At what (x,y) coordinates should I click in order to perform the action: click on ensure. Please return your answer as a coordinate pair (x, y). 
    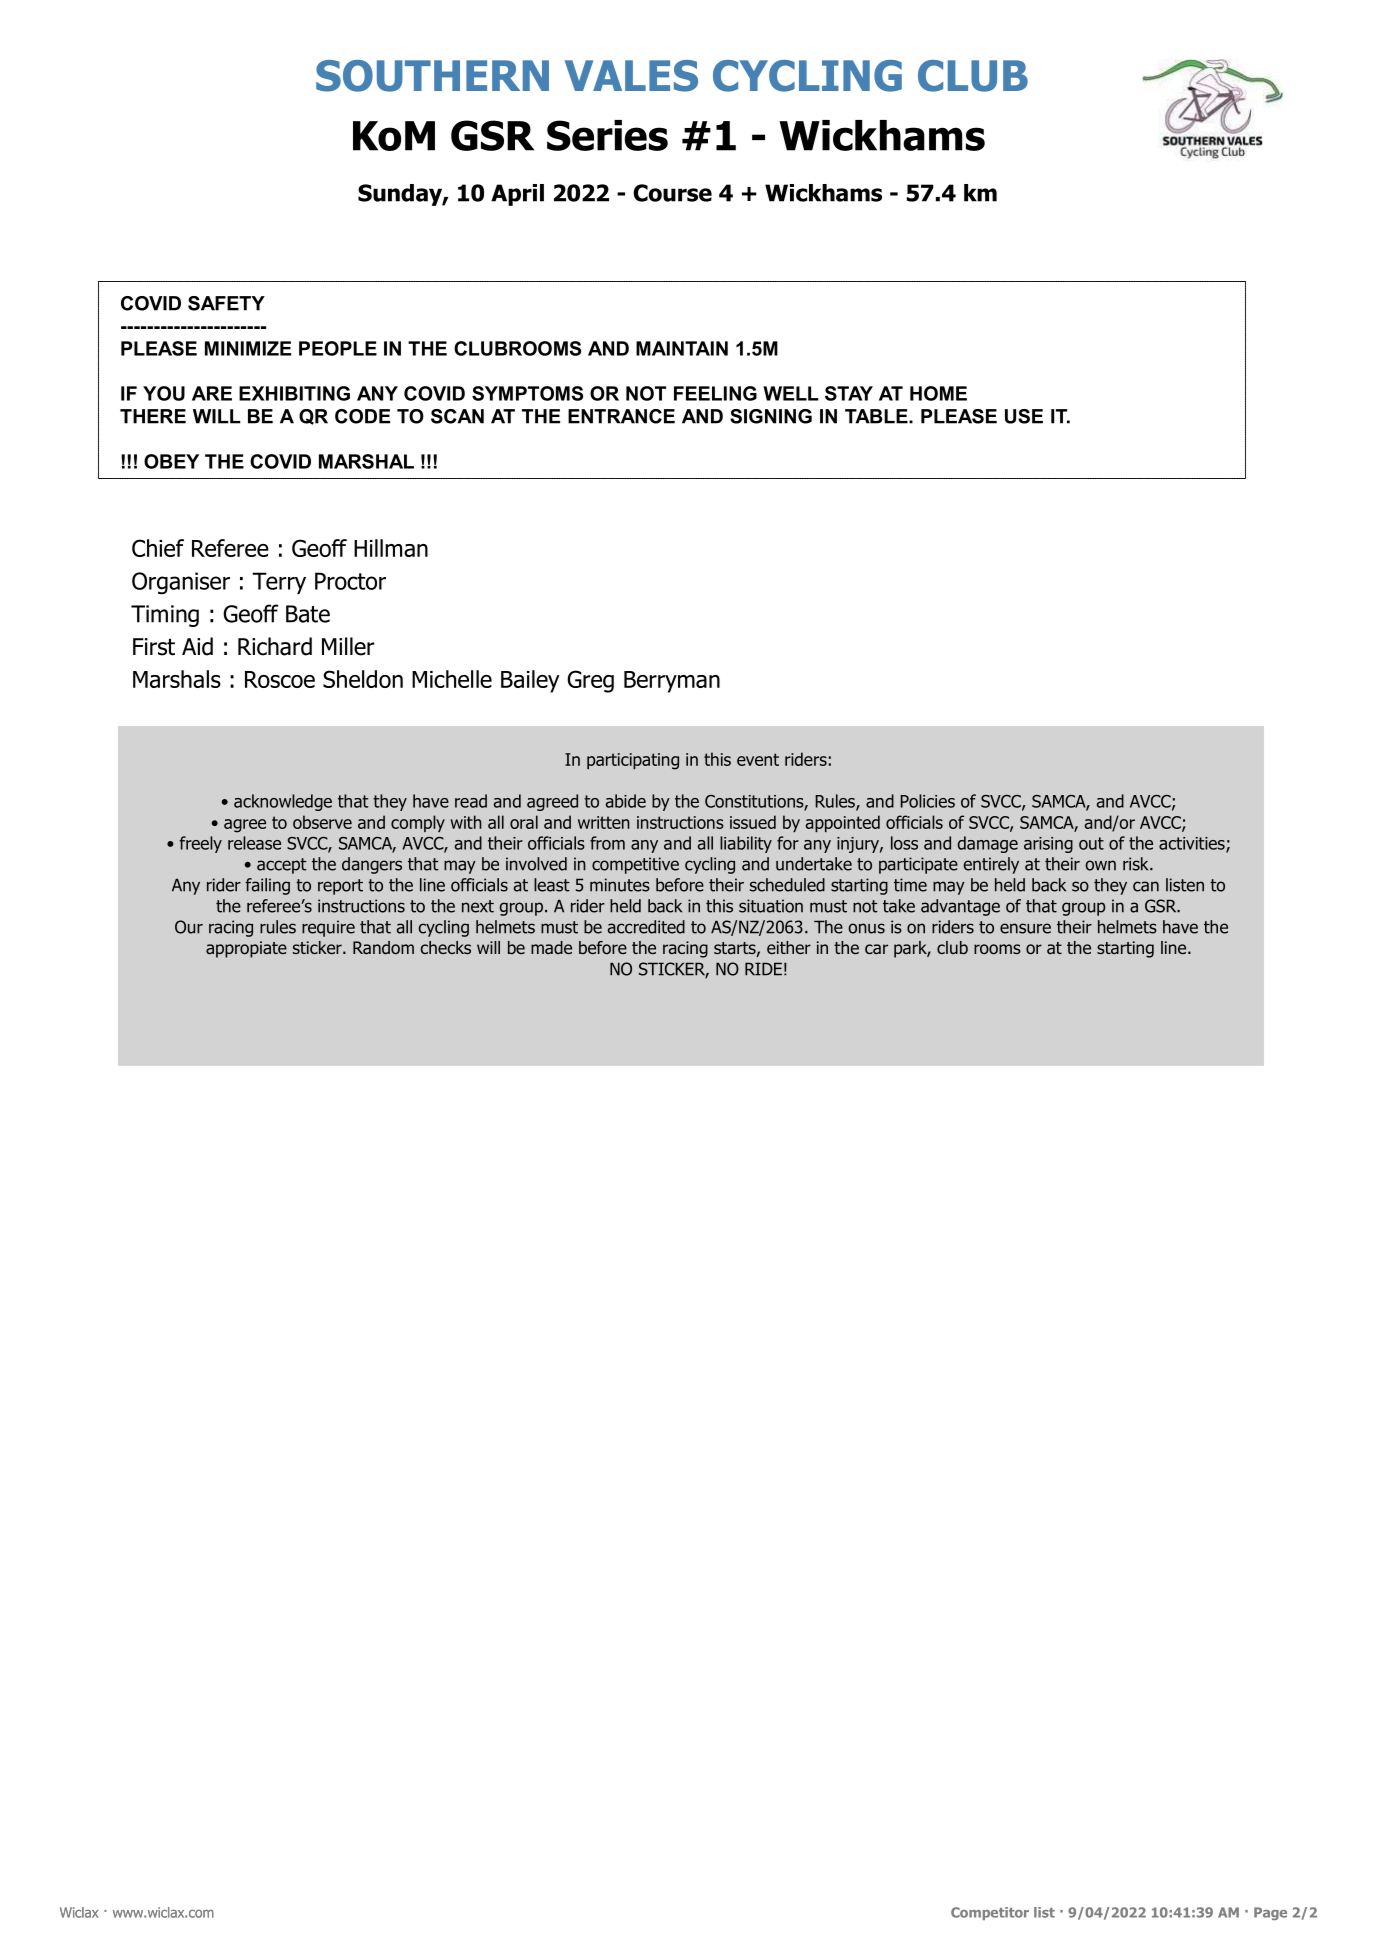
    Looking at the image, I should click on (1025, 928).
